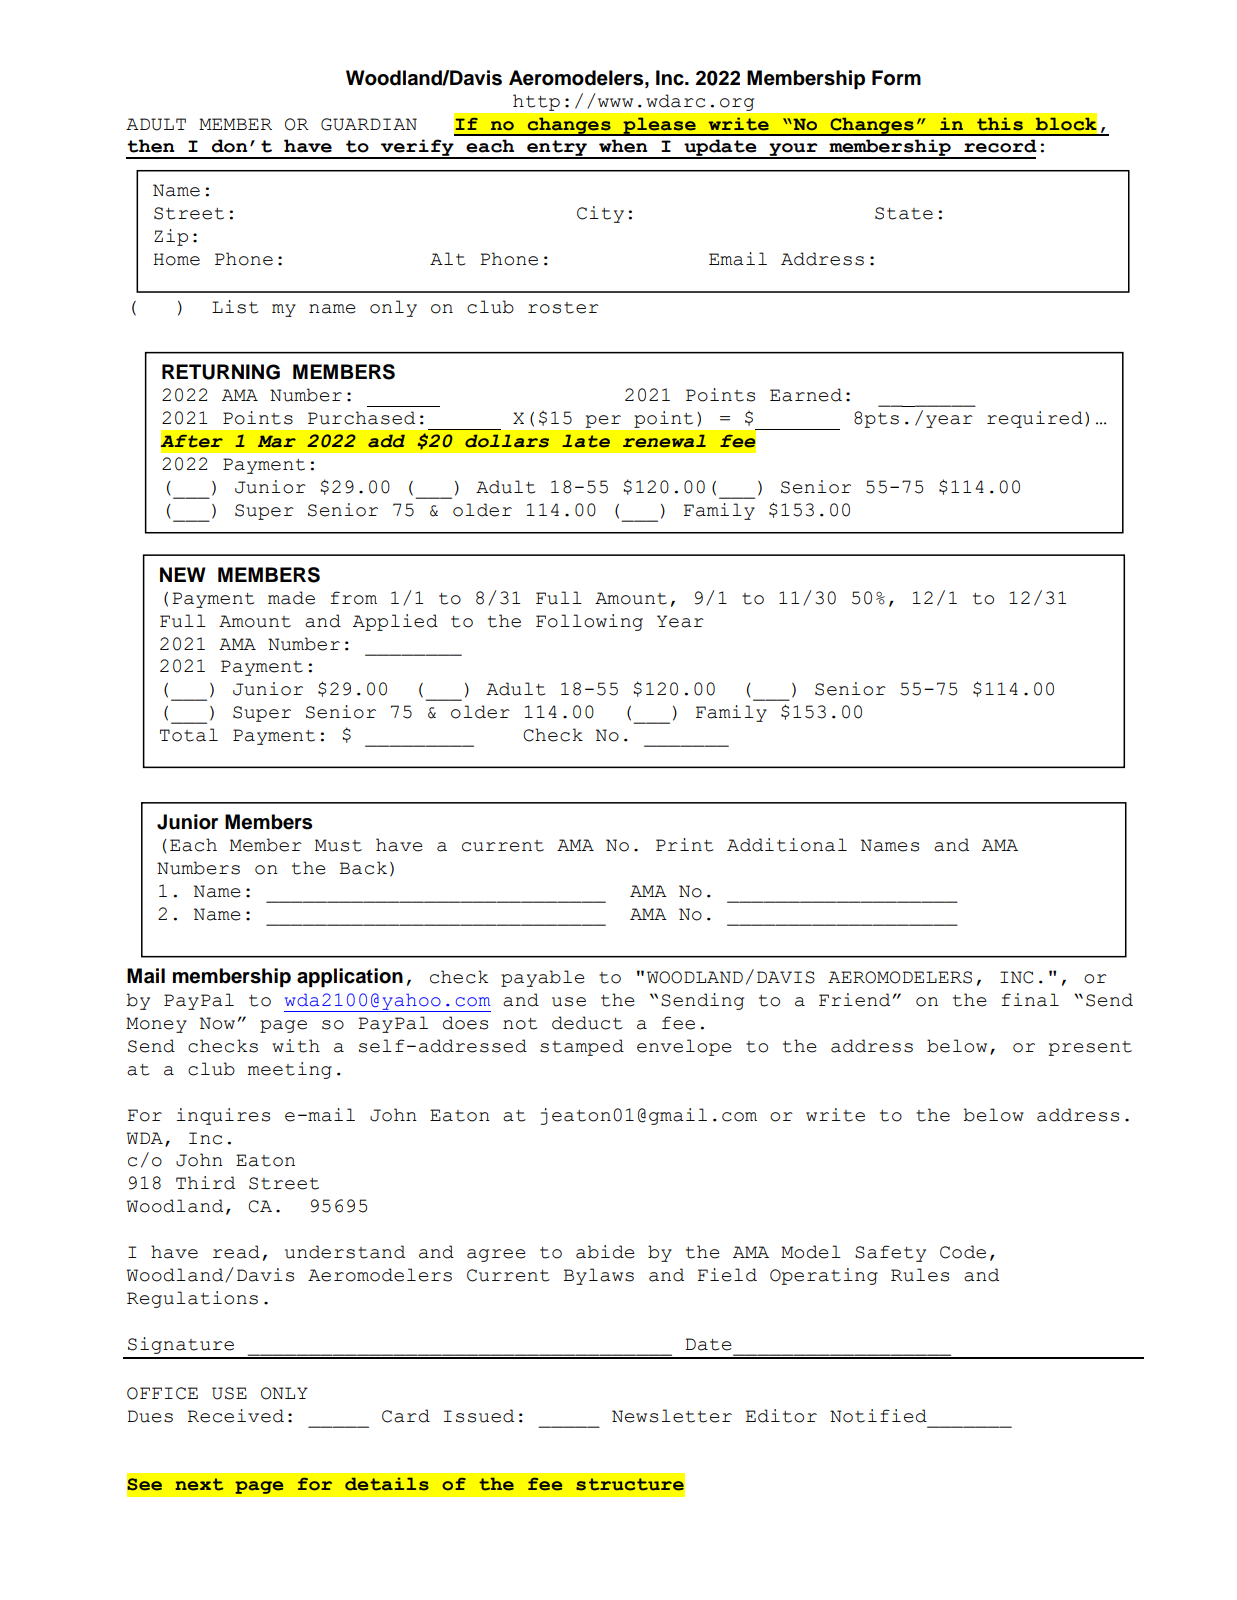 Image resolution: width=1237 pixels, height=1600 pixels. I want to click on final, so click(1030, 1000).
